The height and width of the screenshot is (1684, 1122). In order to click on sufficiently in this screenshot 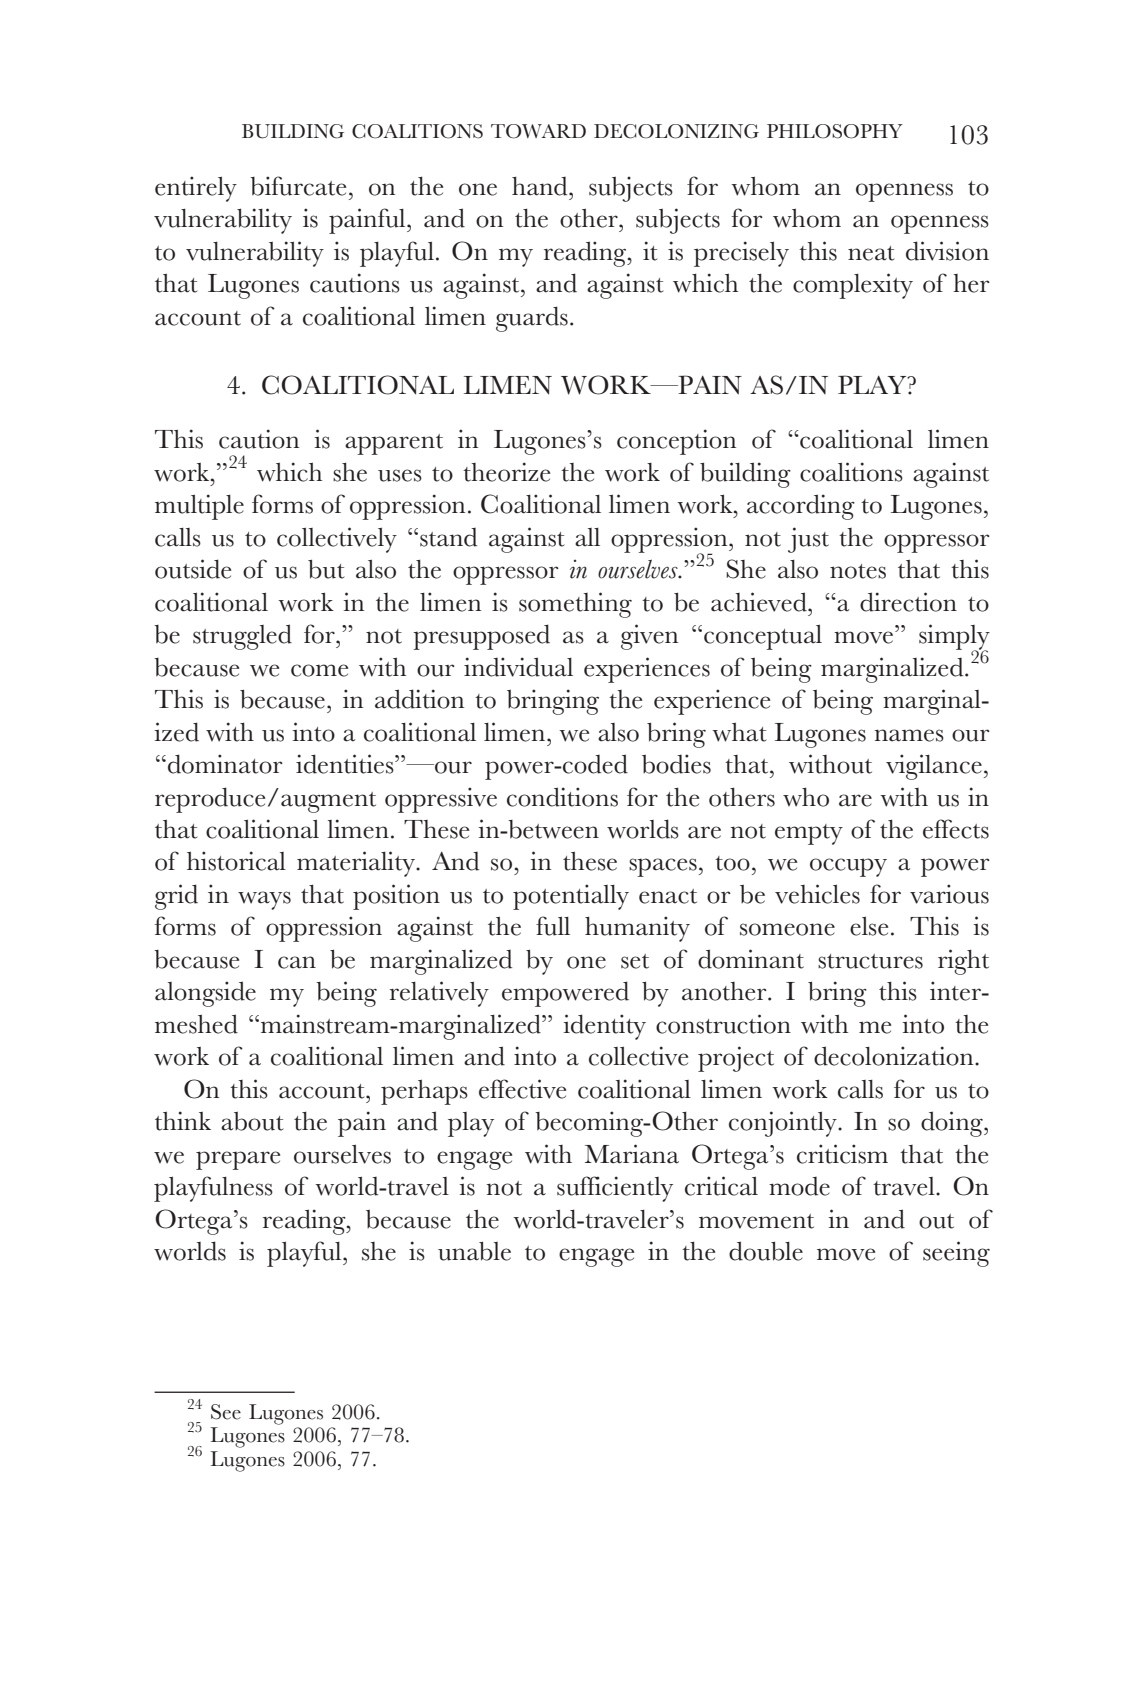, I will do `click(615, 1189)`.
